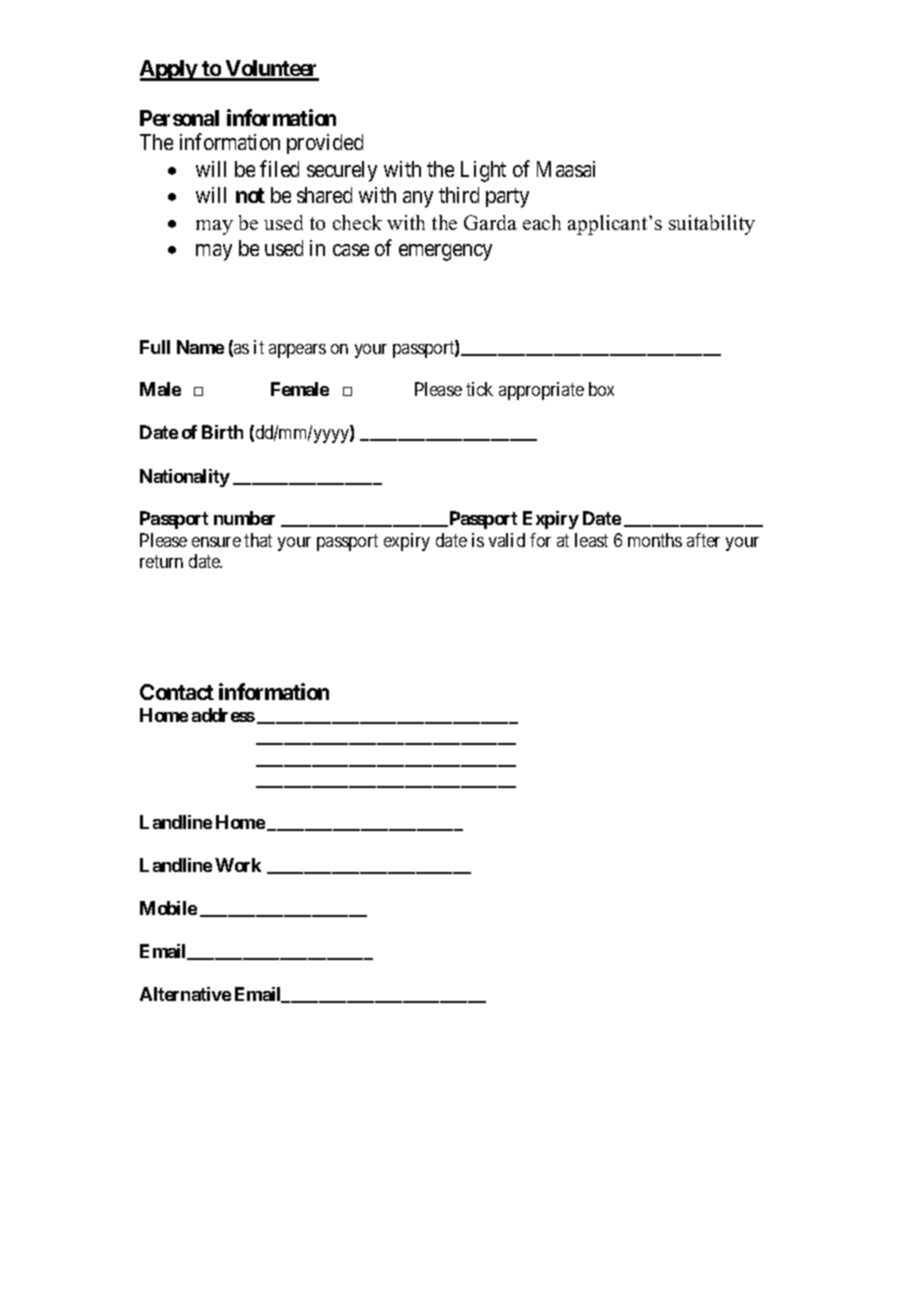  I want to click on Maasai, so click(566, 169).
